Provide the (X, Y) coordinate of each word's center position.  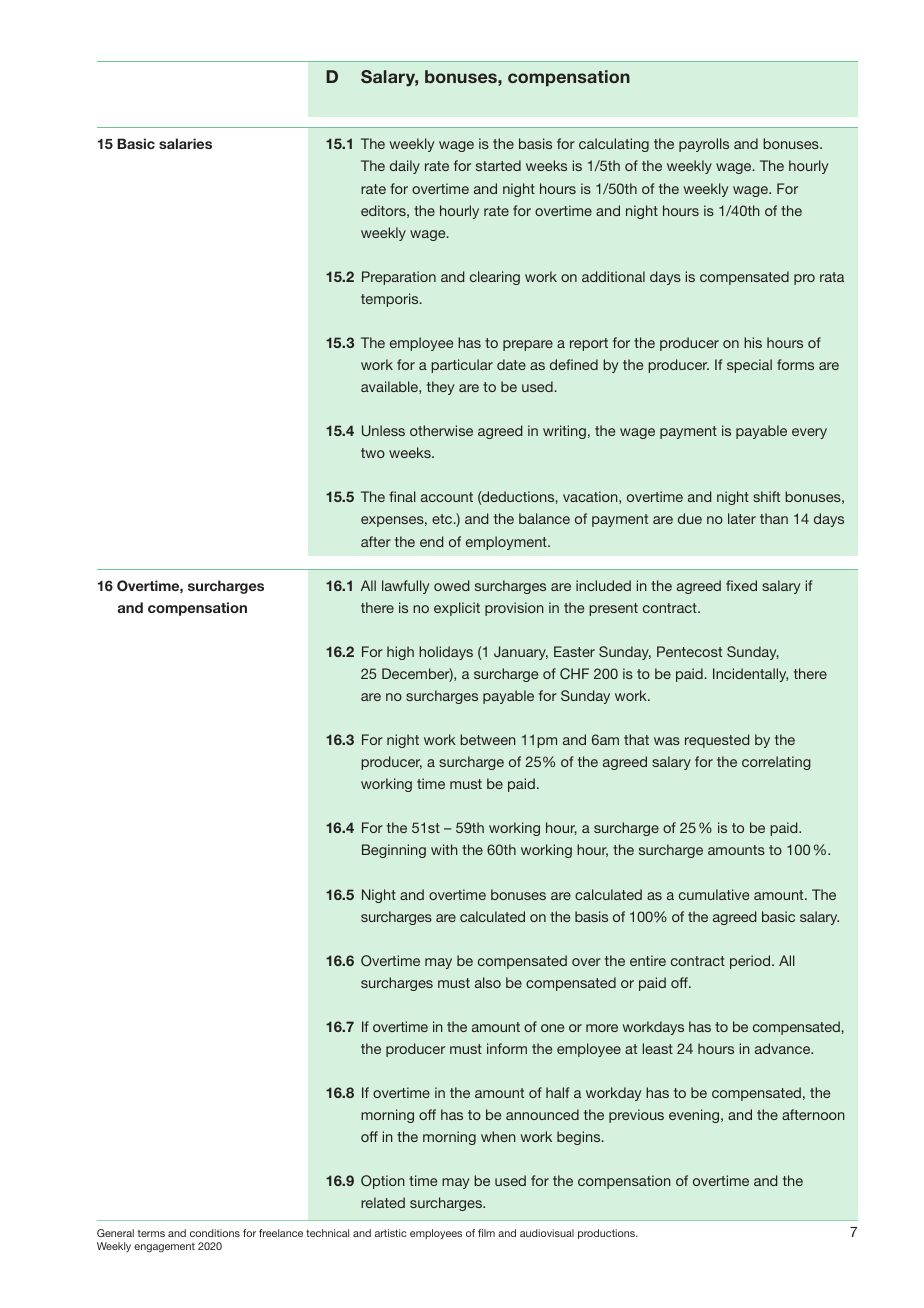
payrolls (704, 145)
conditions (215, 1233)
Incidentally (750, 675)
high (400, 653)
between (487, 739)
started (498, 165)
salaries (185, 143)
